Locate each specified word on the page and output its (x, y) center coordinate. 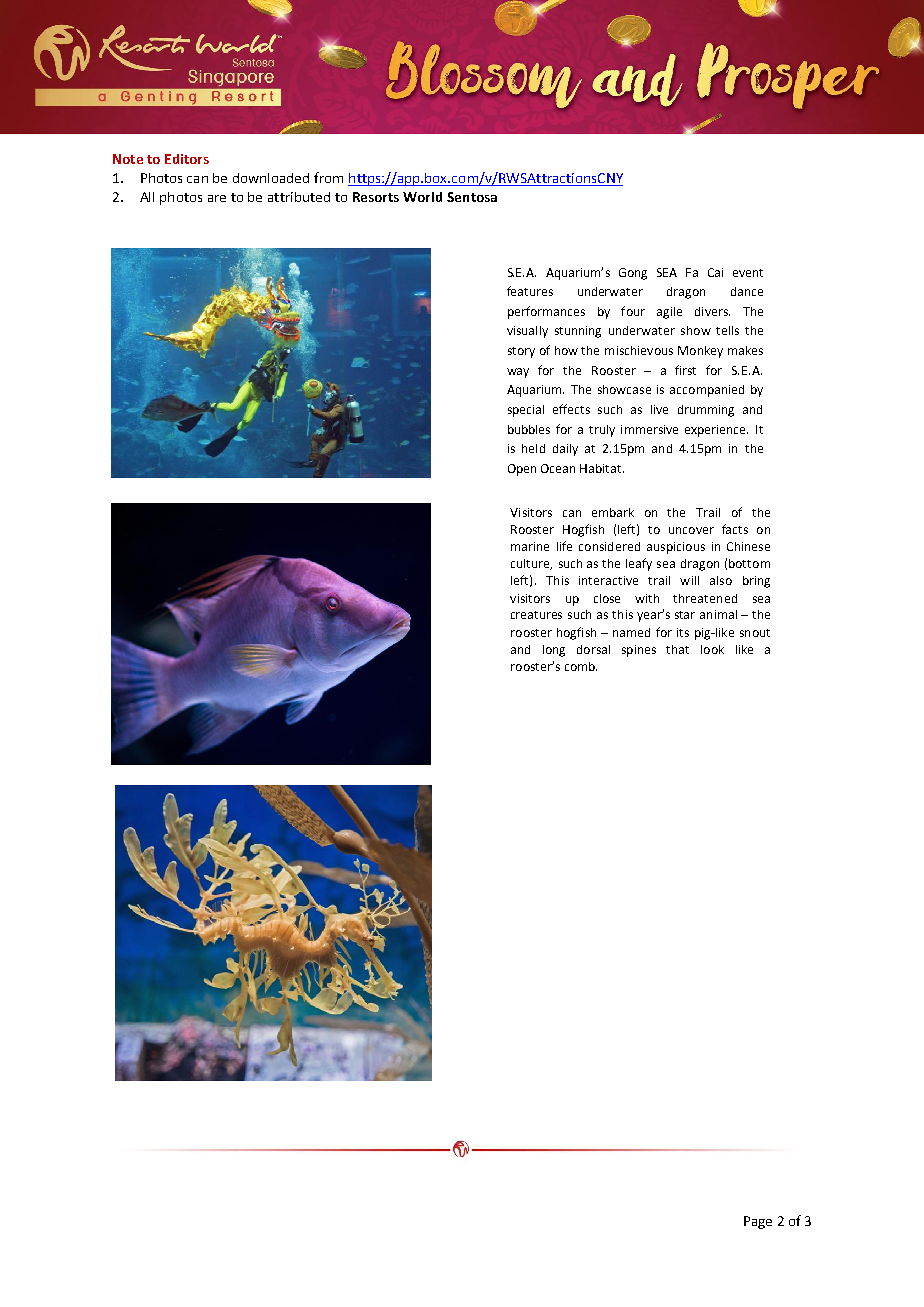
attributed (299, 197)
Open (522, 470)
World (422, 197)
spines (639, 651)
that (677, 649)
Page (758, 1222)
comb (581, 666)
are (217, 198)
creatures (536, 615)
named (631, 632)
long (554, 651)
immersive (649, 429)
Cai (715, 272)
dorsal (593, 649)
